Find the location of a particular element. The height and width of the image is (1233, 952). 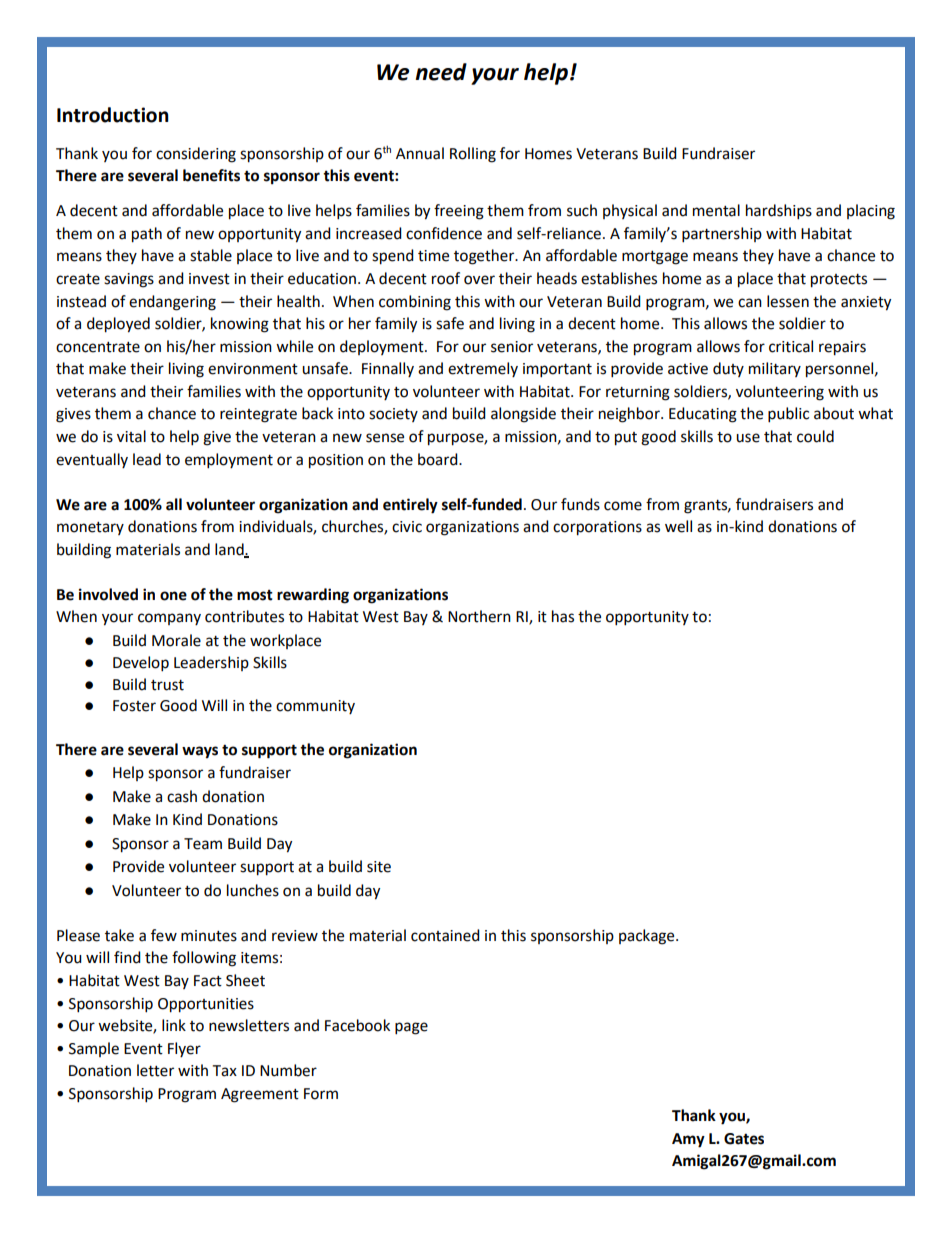

need is located at coordinates (441, 72).
